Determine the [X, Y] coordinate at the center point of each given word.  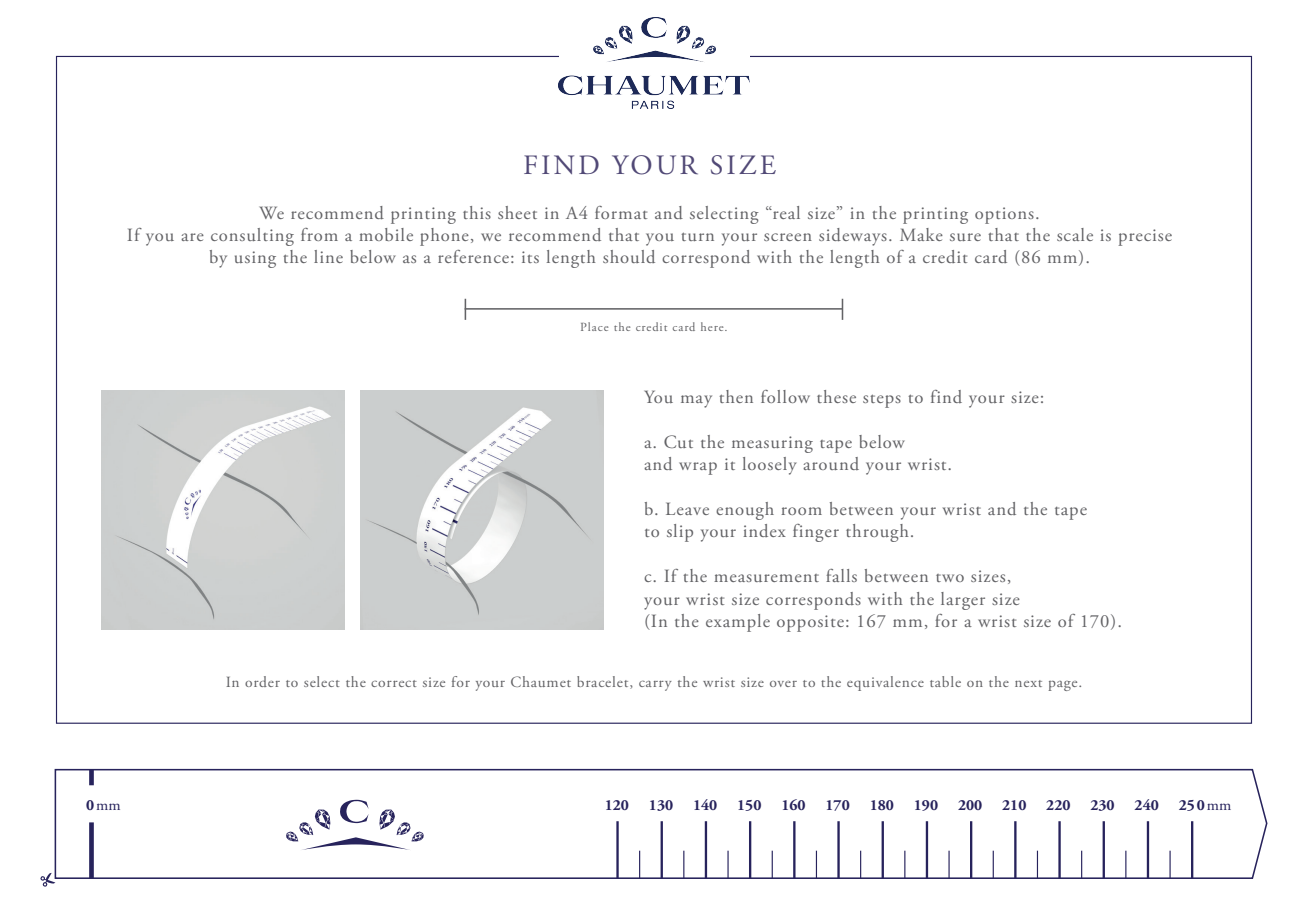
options [1004, 215]
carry [655, 686]
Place [594, 326]
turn [697, 236]
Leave [687, 508]
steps [882, 401]
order [262, 681]
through [877, 533]
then [736, 396]
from [319, 234]
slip [680, 533]
